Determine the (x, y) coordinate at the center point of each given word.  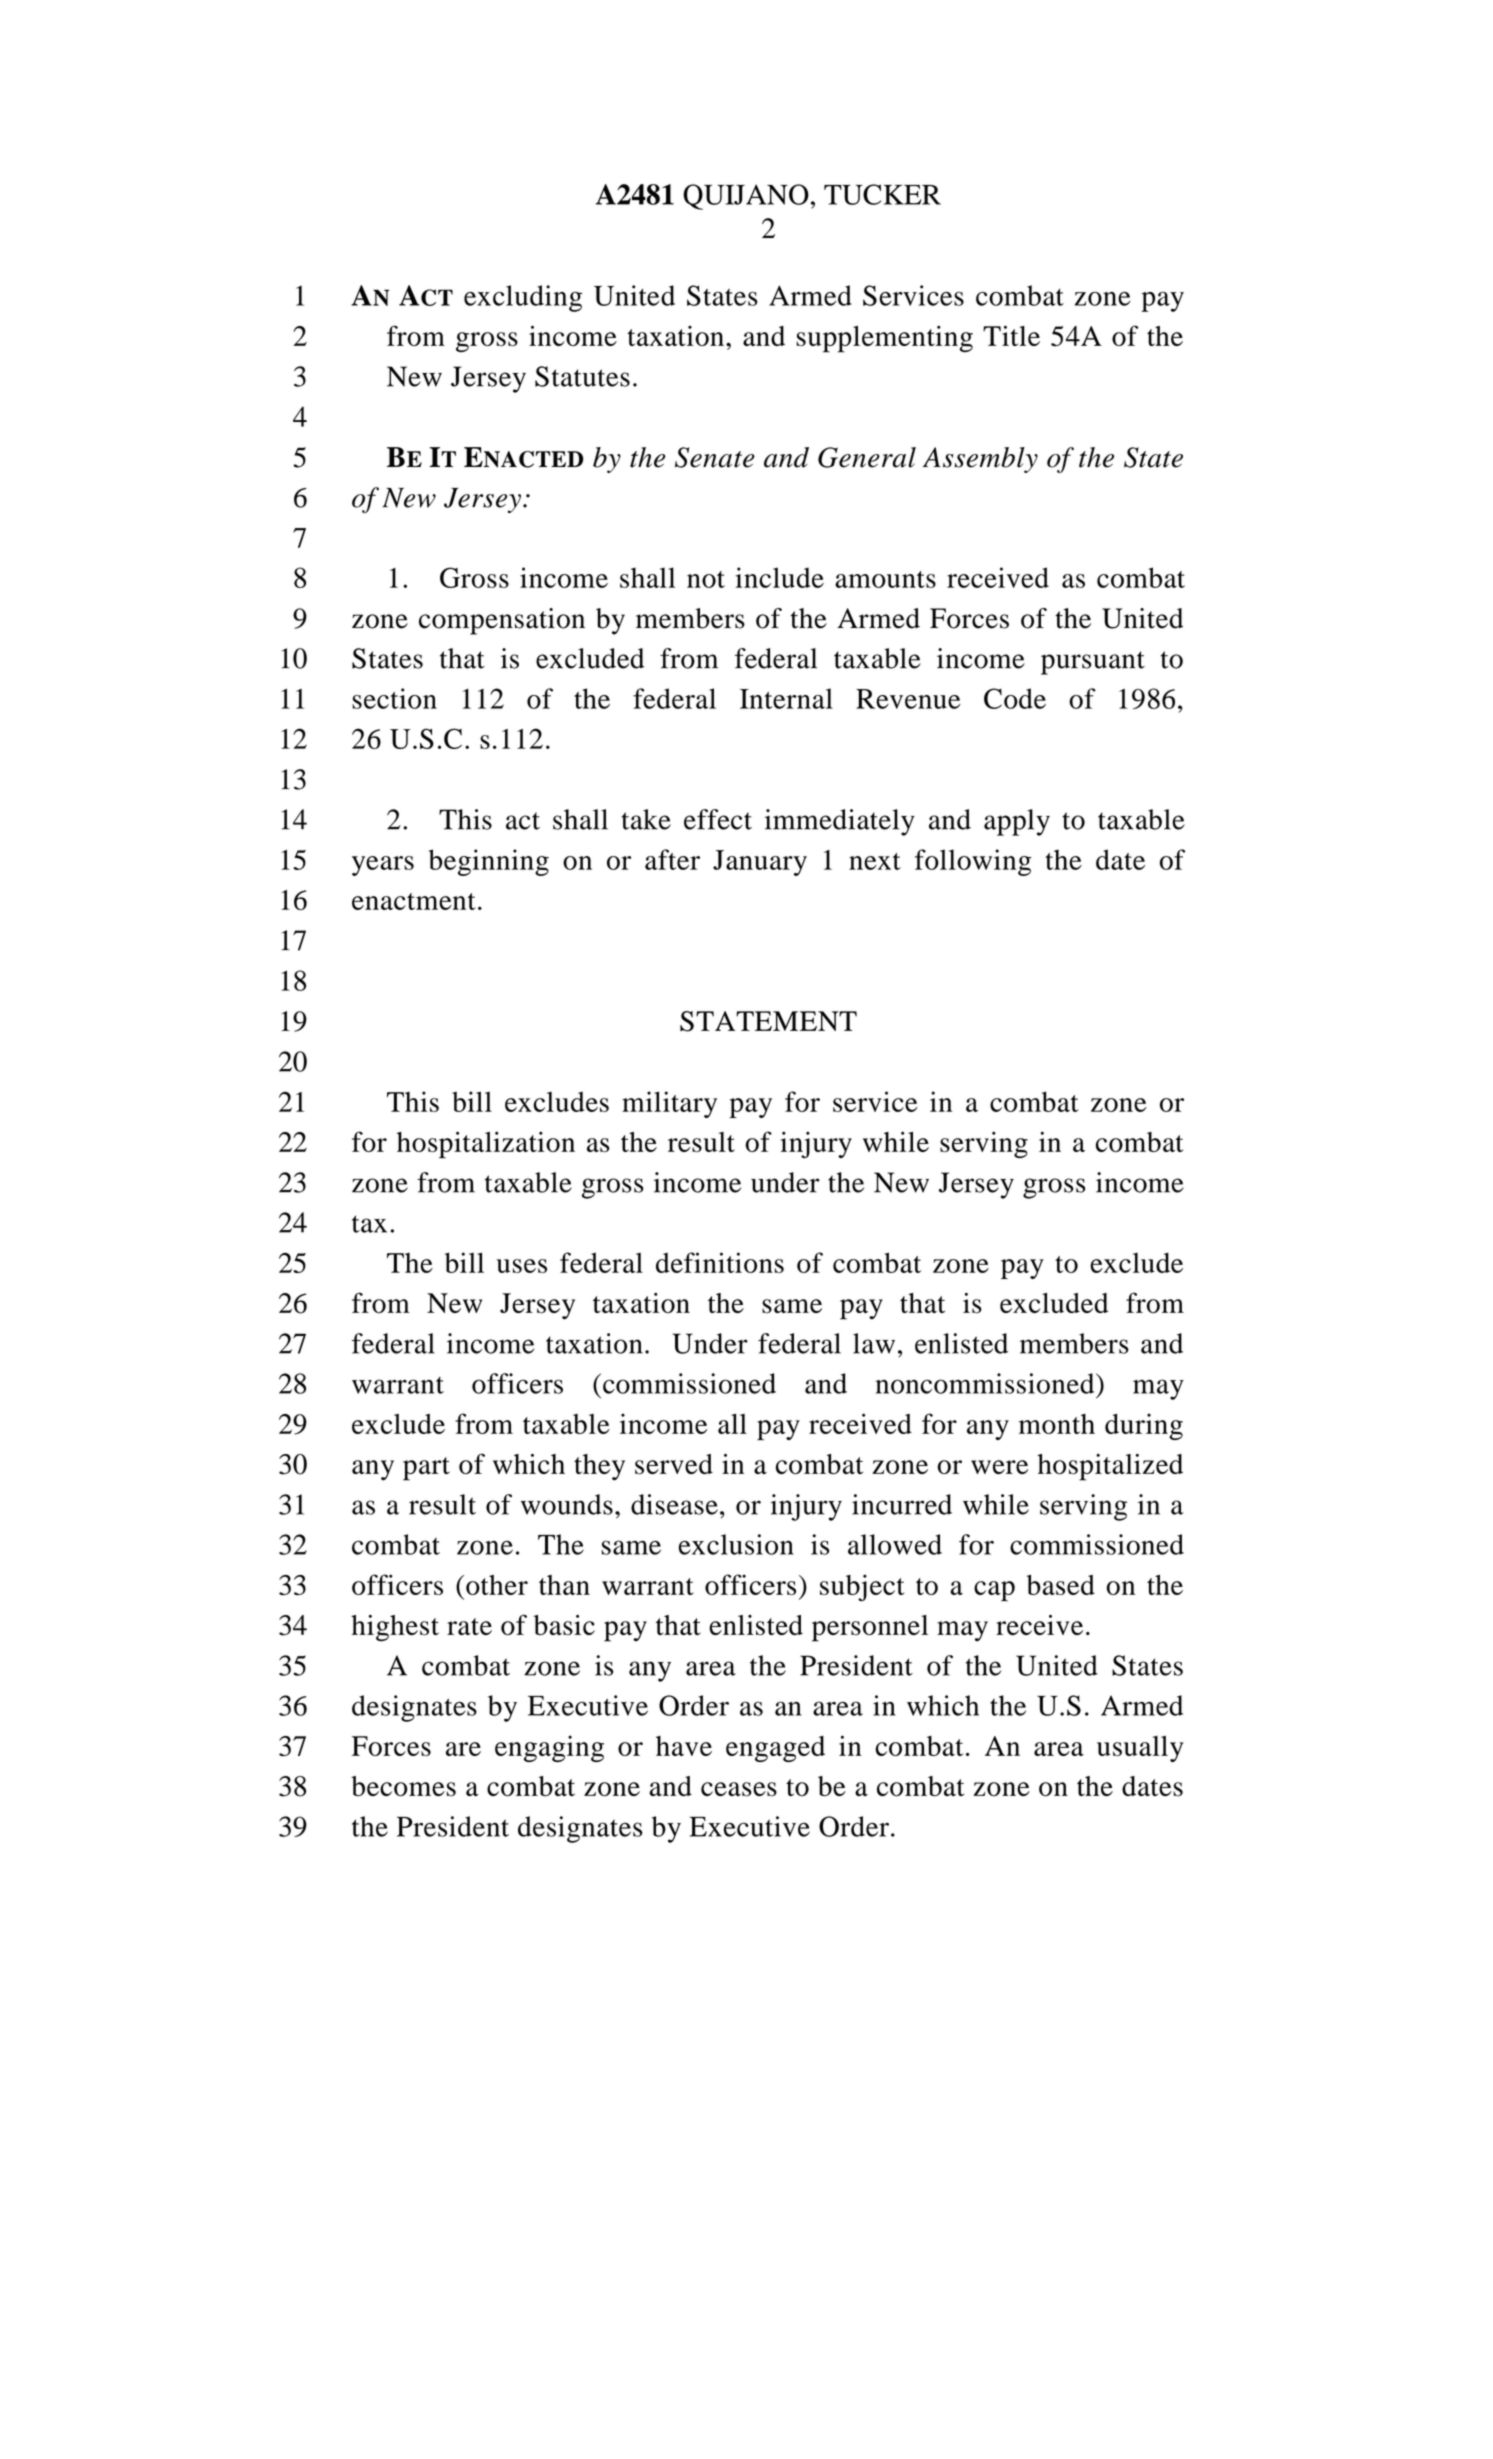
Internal (786, 698)
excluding (523, 298)
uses (522, 1266)
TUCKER (882, 194)
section (394, 698)
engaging (549, 1748)
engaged (775, 1749)
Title (1011, 335)
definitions (720, 1262)
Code (1015, 698)
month (1057, 1424)
